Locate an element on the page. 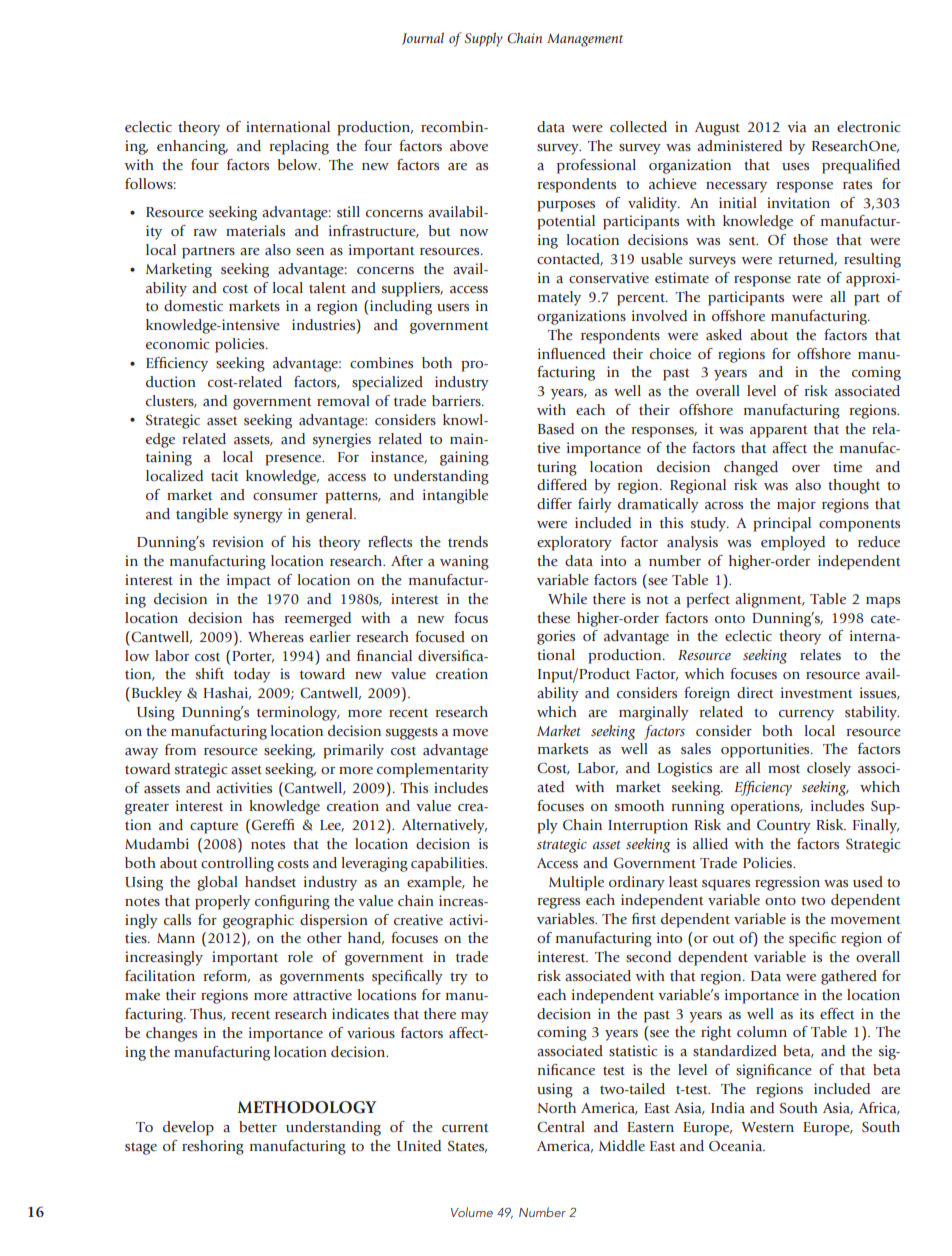  Multiple is located at coordinates (576, 883).
